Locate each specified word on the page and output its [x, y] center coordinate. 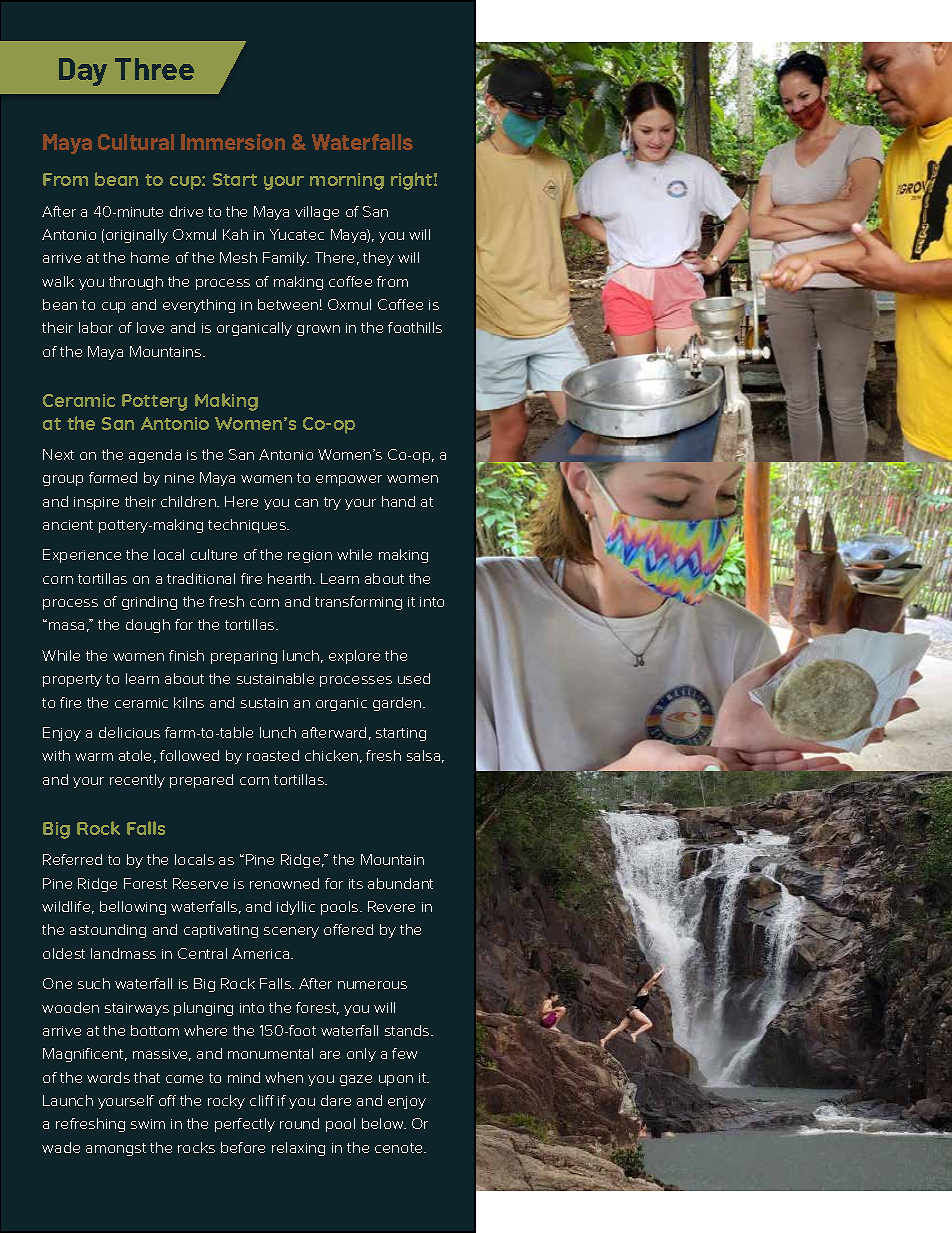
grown [318, 330]
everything [199, 306]
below [384, 1123]
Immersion [233, 142]
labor [96, 327]
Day [83, 72]
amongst [116, 1149]
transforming [358, 603]
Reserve [200, 883]
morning [347, 181]
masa [66, 626]
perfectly [245, 1125]
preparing [244, 657]
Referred [72, 859]
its [356, 884]
